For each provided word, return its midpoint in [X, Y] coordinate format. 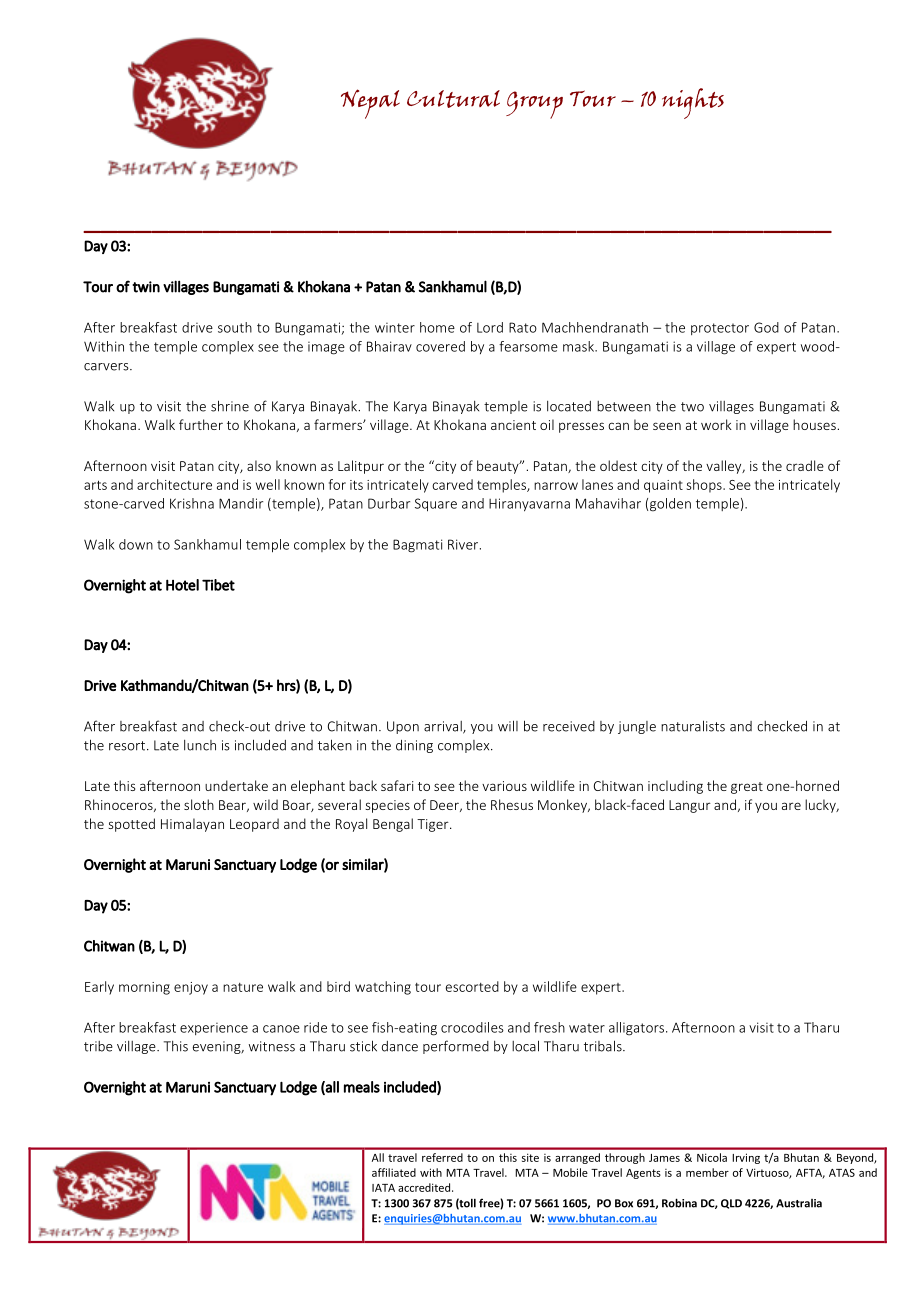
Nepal [370, 104]
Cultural [453, 99]
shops [705, 486]
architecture [174, 484]
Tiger [434, 825]
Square [436, 505]
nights [693, 103]
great [747, 788]
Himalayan [192, 825]
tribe [98, 1046]
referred [442, 1157]
